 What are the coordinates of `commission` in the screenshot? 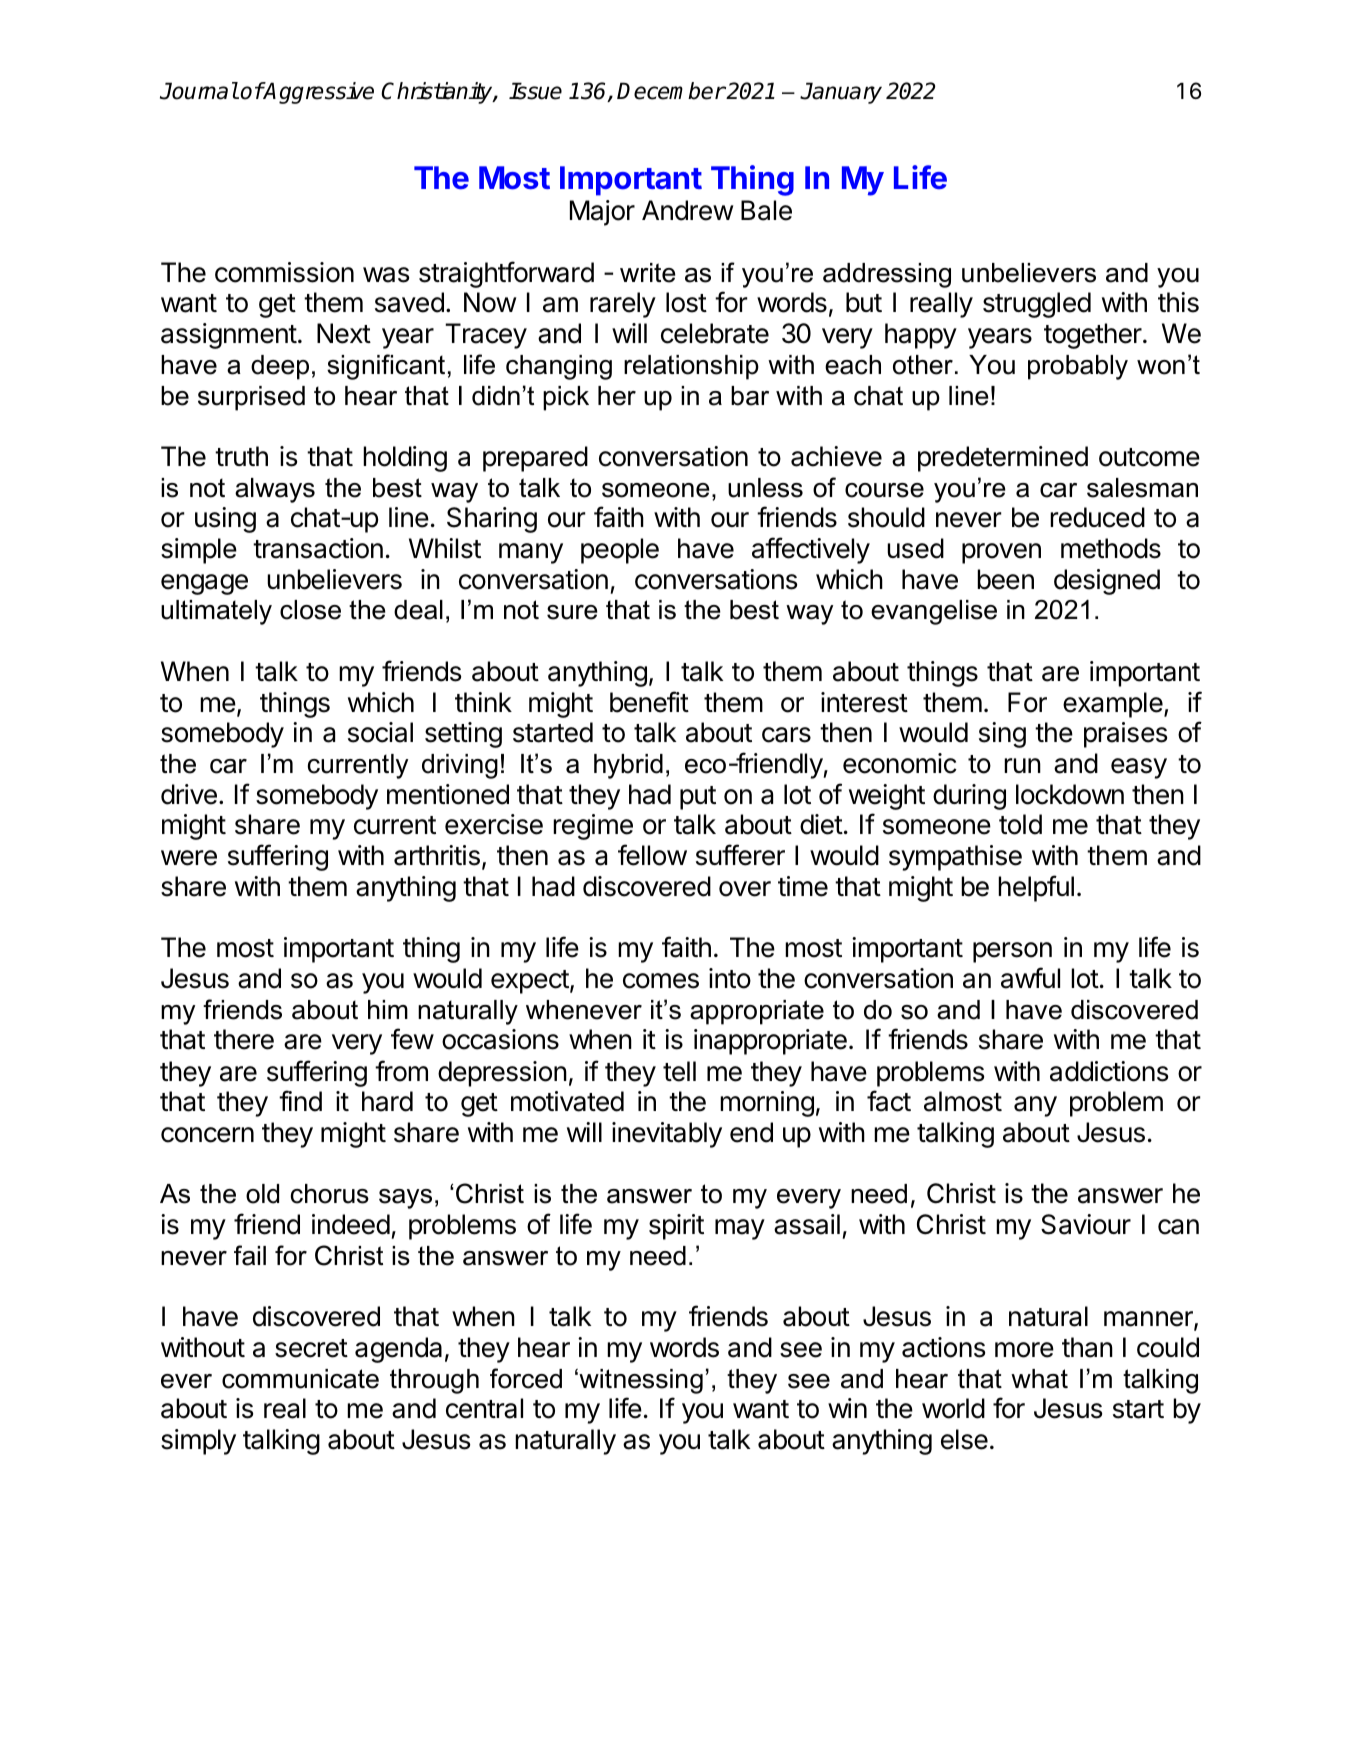 It's located at (284, 272).
